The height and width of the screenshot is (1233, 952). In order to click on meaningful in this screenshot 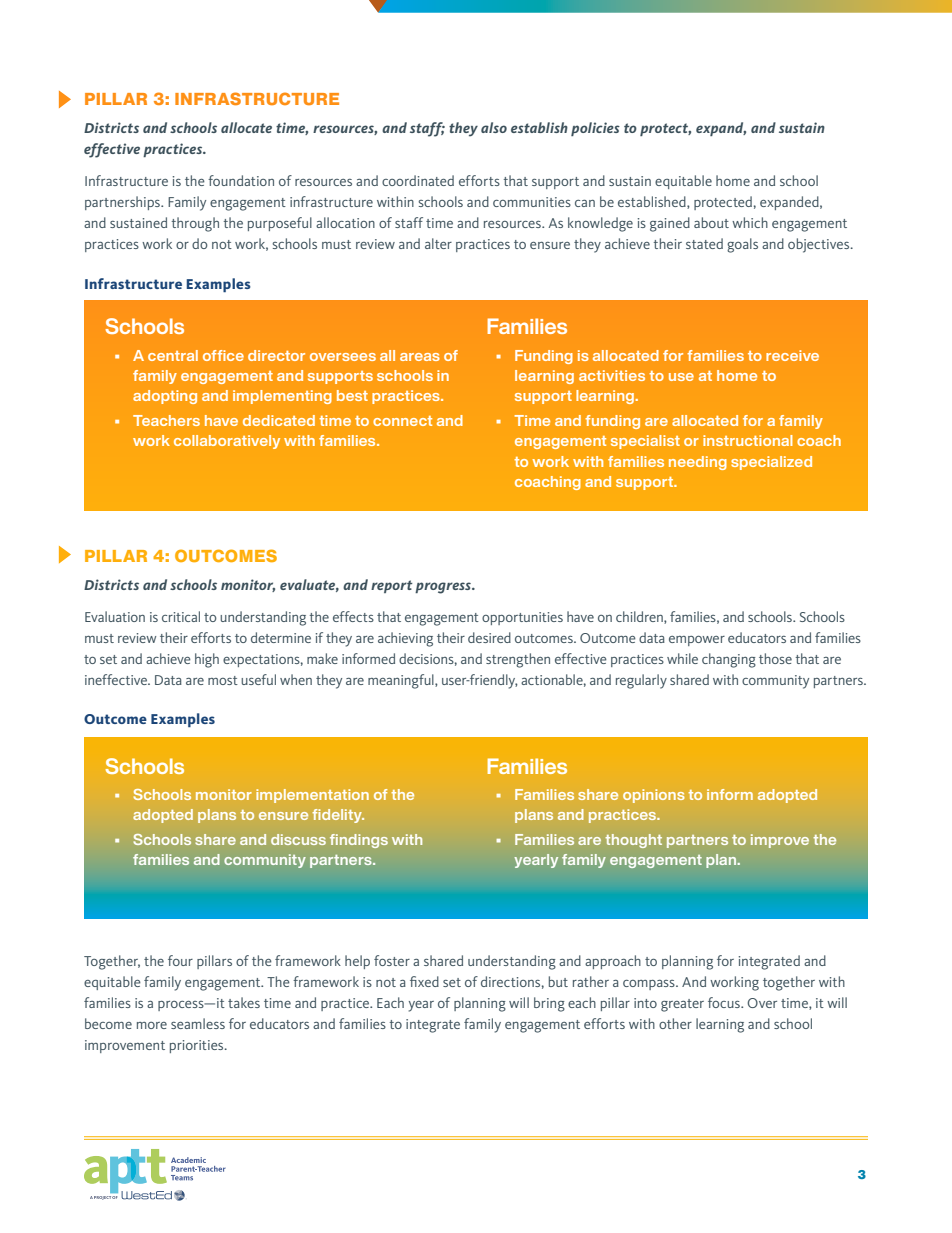, I will do `click(402, 681)`.
